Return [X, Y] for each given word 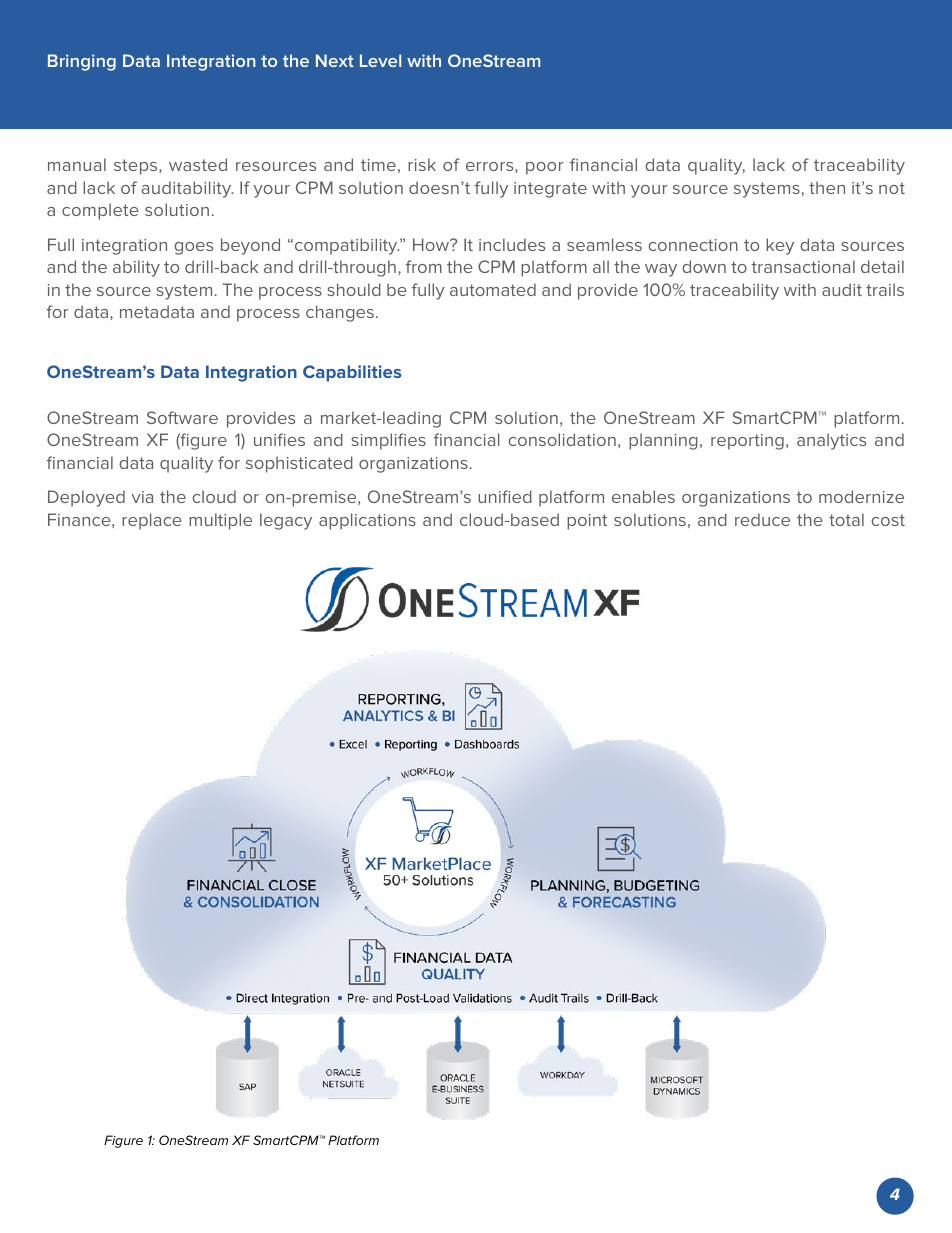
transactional [803, 266]
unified [505, 496]
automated [493, 289]
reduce [762, 519]
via [142, 497]
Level [380, 60]
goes [193, 248]
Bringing [82, 62]
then [827, 187]
